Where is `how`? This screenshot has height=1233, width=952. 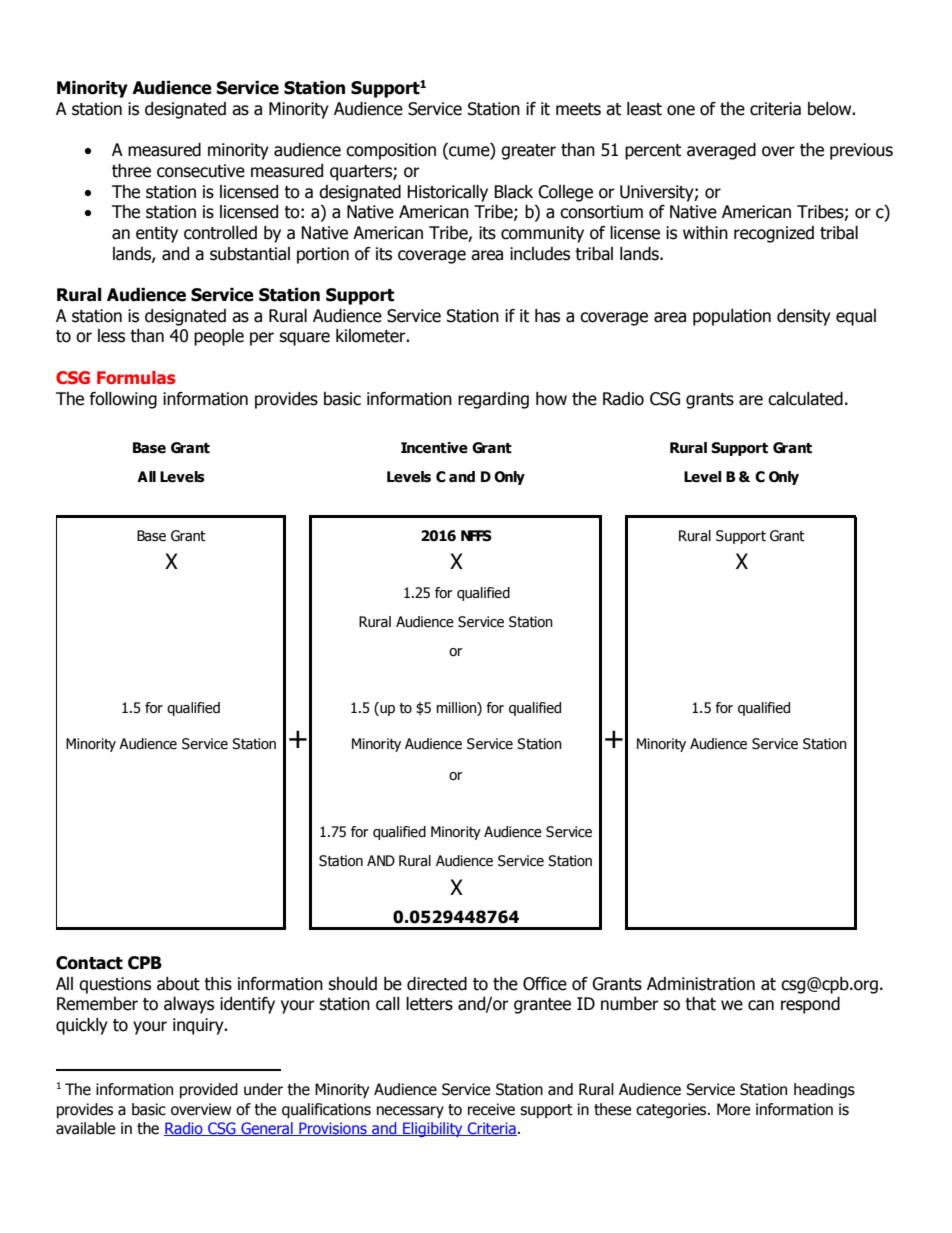 how is located at coordinates (551, 399).
